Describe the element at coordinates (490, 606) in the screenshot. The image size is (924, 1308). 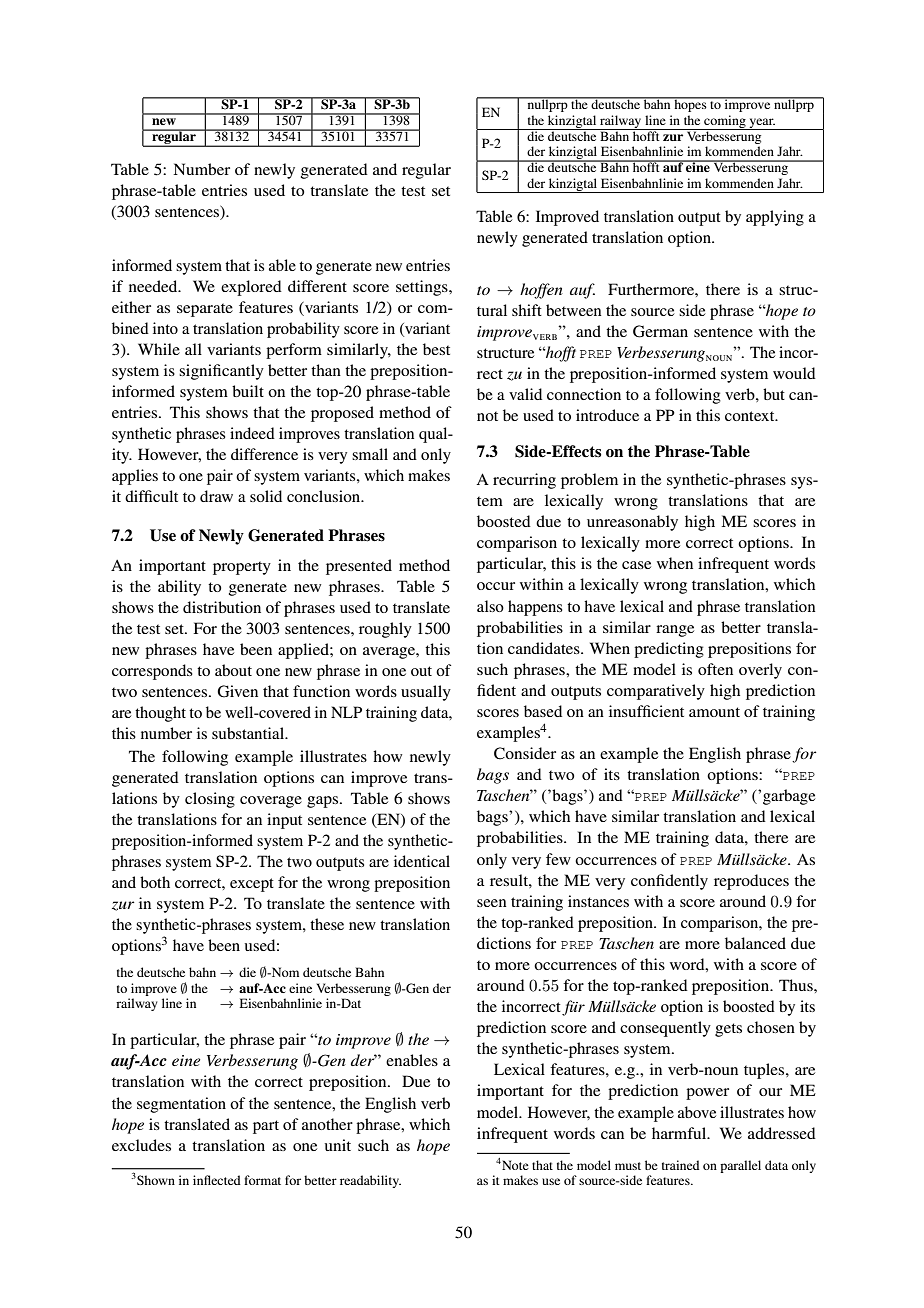
I see `also` at that location.
